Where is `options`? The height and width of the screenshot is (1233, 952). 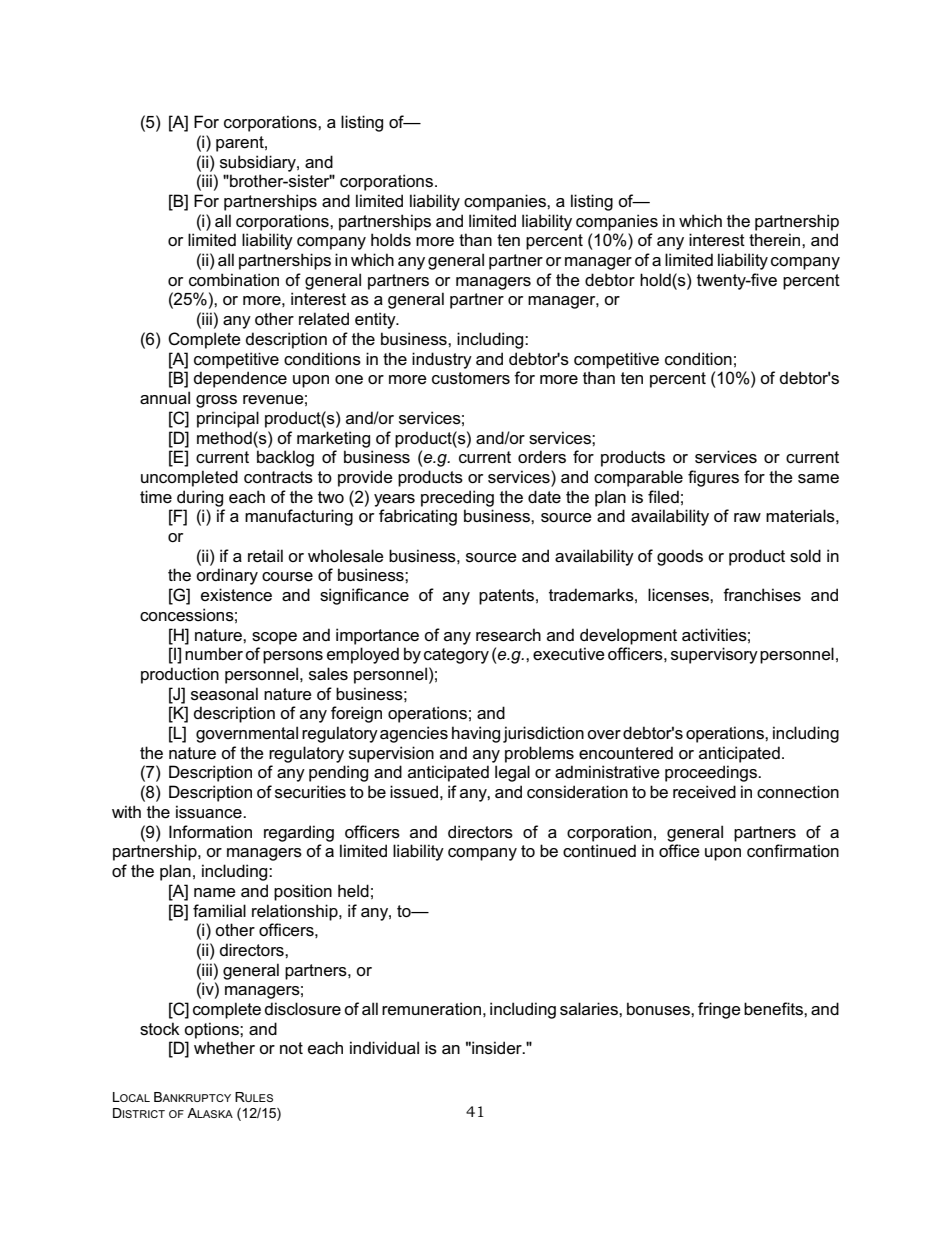
options is located at coordinates (212, 1030).
